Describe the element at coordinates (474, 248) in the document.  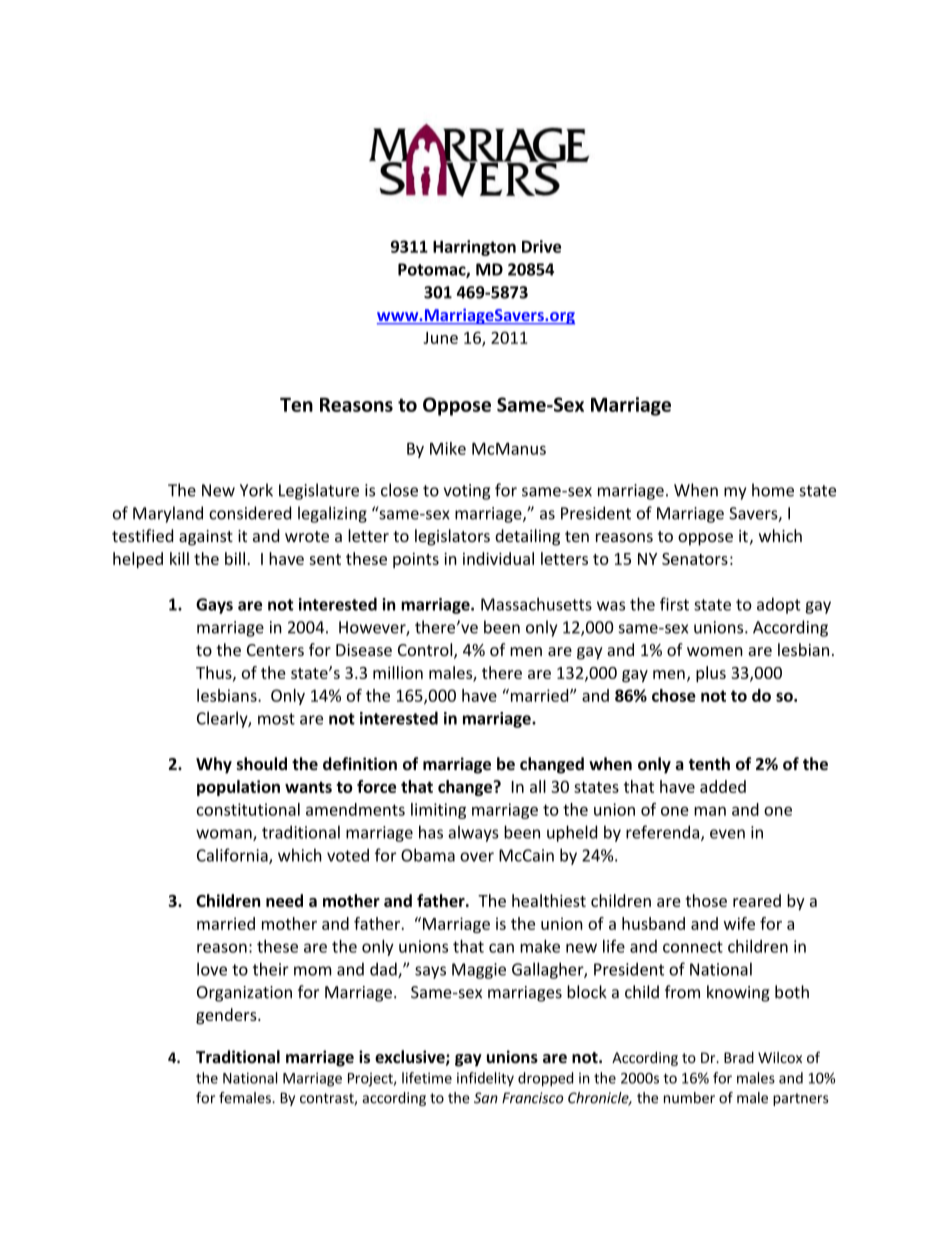
I see `Harrington` at that location.
